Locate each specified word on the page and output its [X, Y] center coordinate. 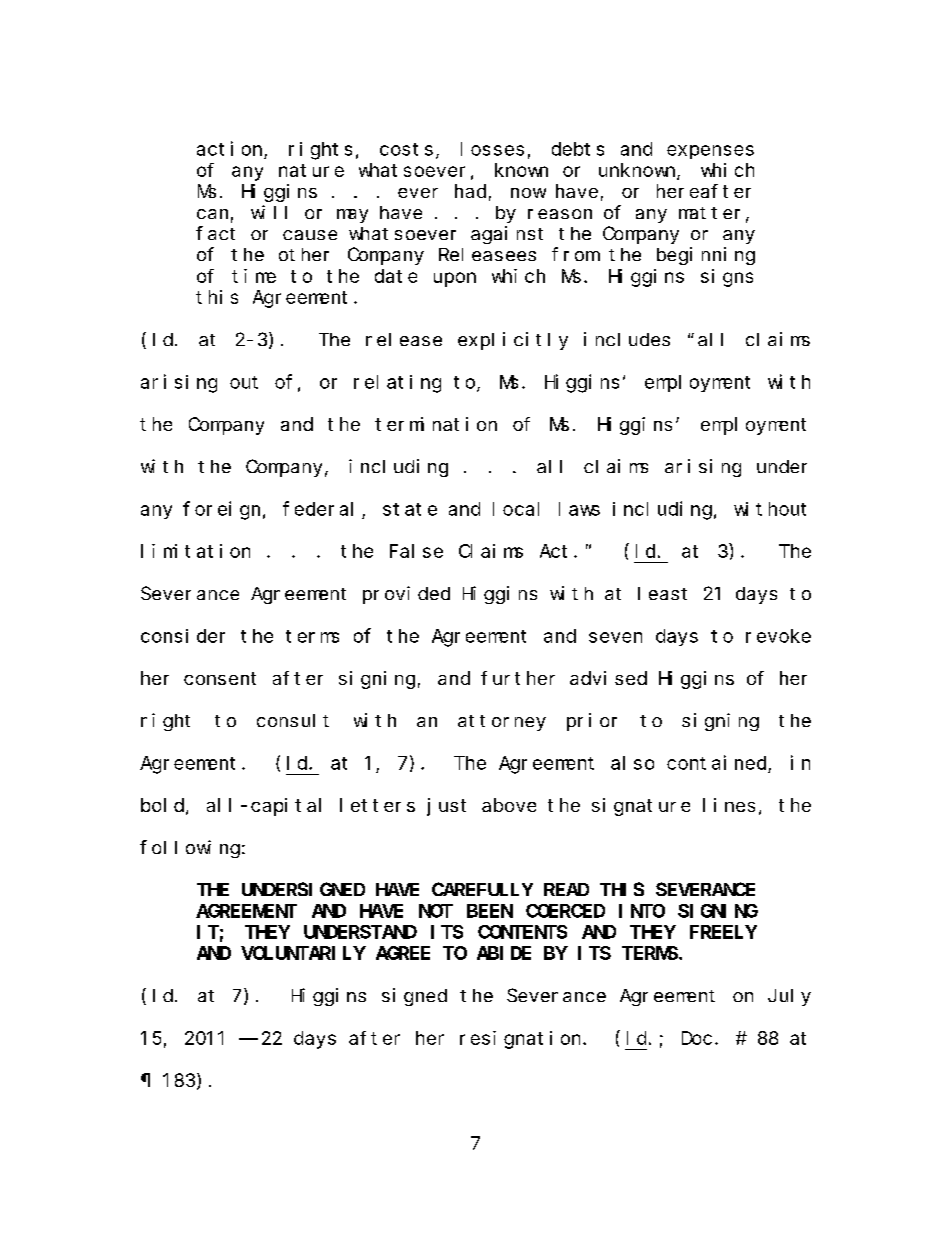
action [229, 148]
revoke [778, 636]
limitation [195, 551]
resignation [522, 1040]
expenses [710, 152]
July [789, 997]
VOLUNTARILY [303, 953]
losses [492, 149]
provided [406, 595]
